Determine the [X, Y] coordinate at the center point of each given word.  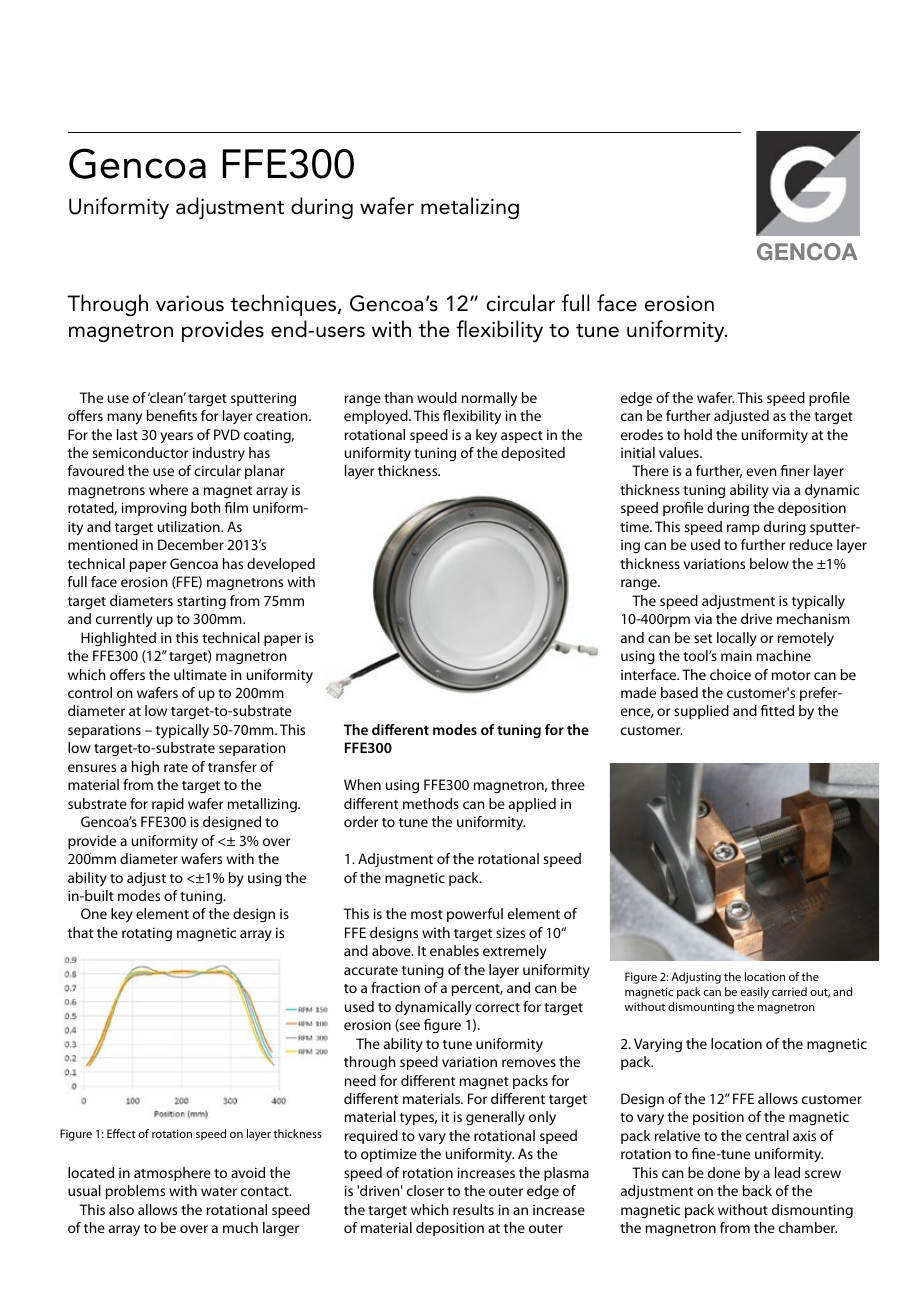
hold [698, 434]
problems [135, 1192]
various [190, 303]
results [473, 1209]
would [437, 397]
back [757, 1190]
